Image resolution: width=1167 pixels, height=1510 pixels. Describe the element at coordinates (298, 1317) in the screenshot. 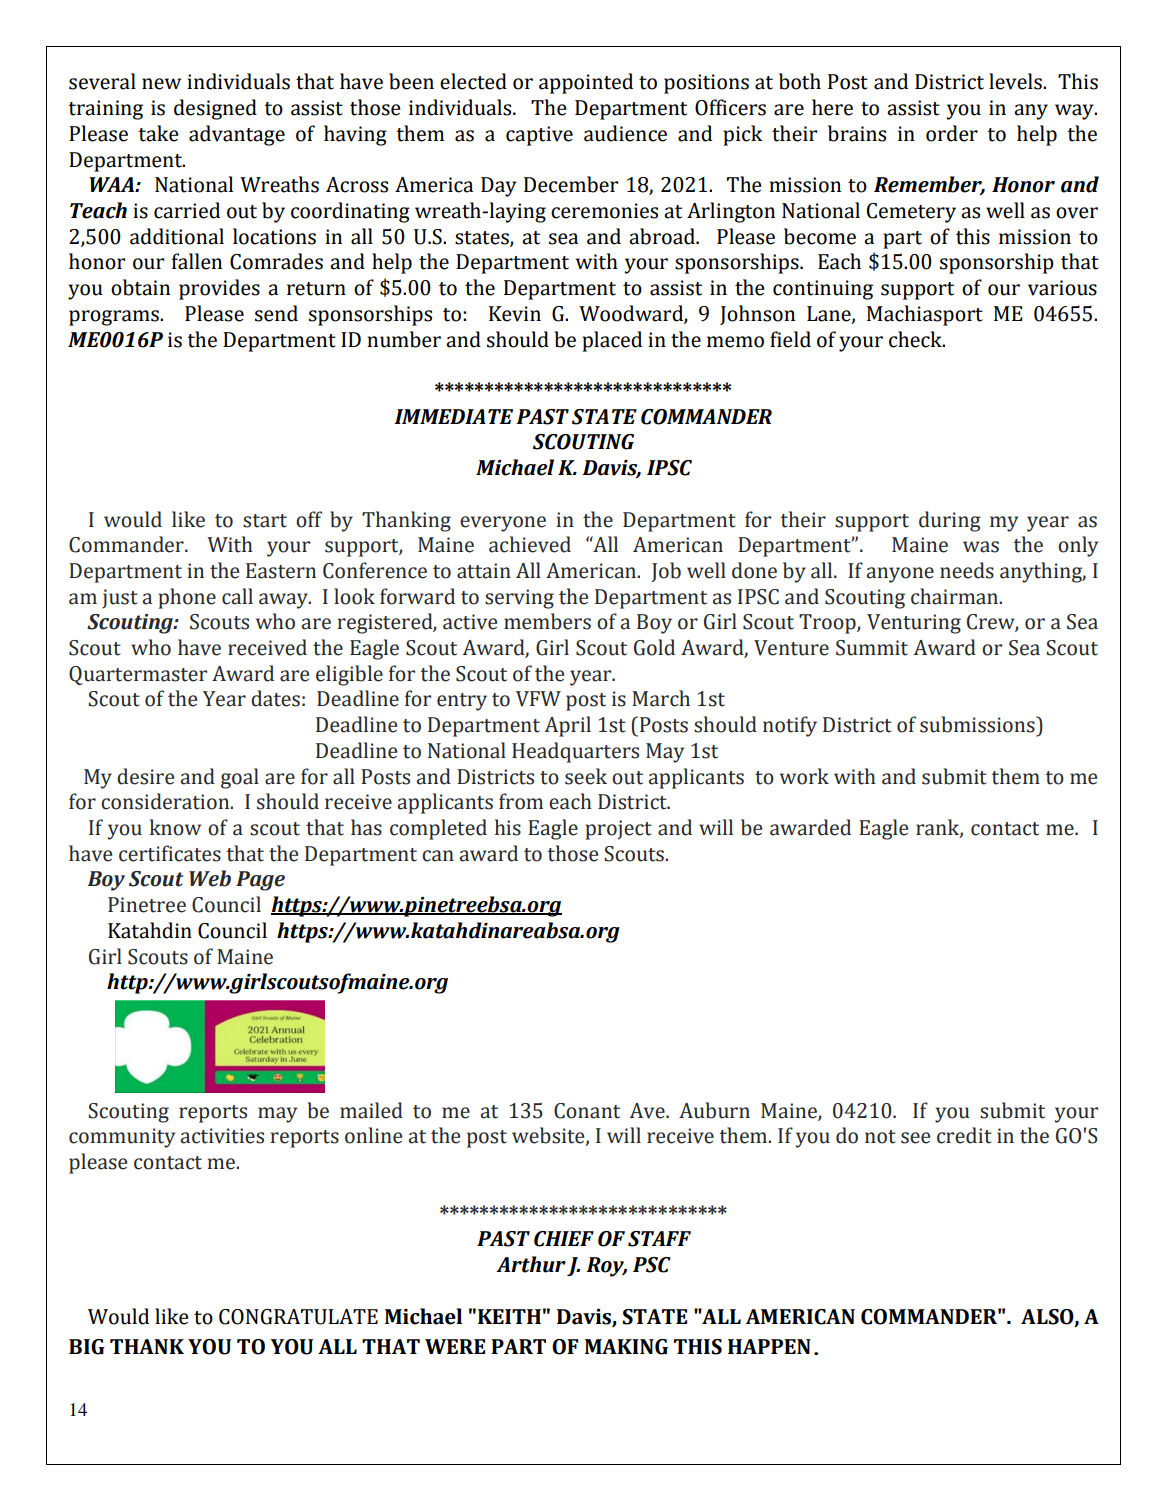

I see `CONGRATULATE` at that location.
